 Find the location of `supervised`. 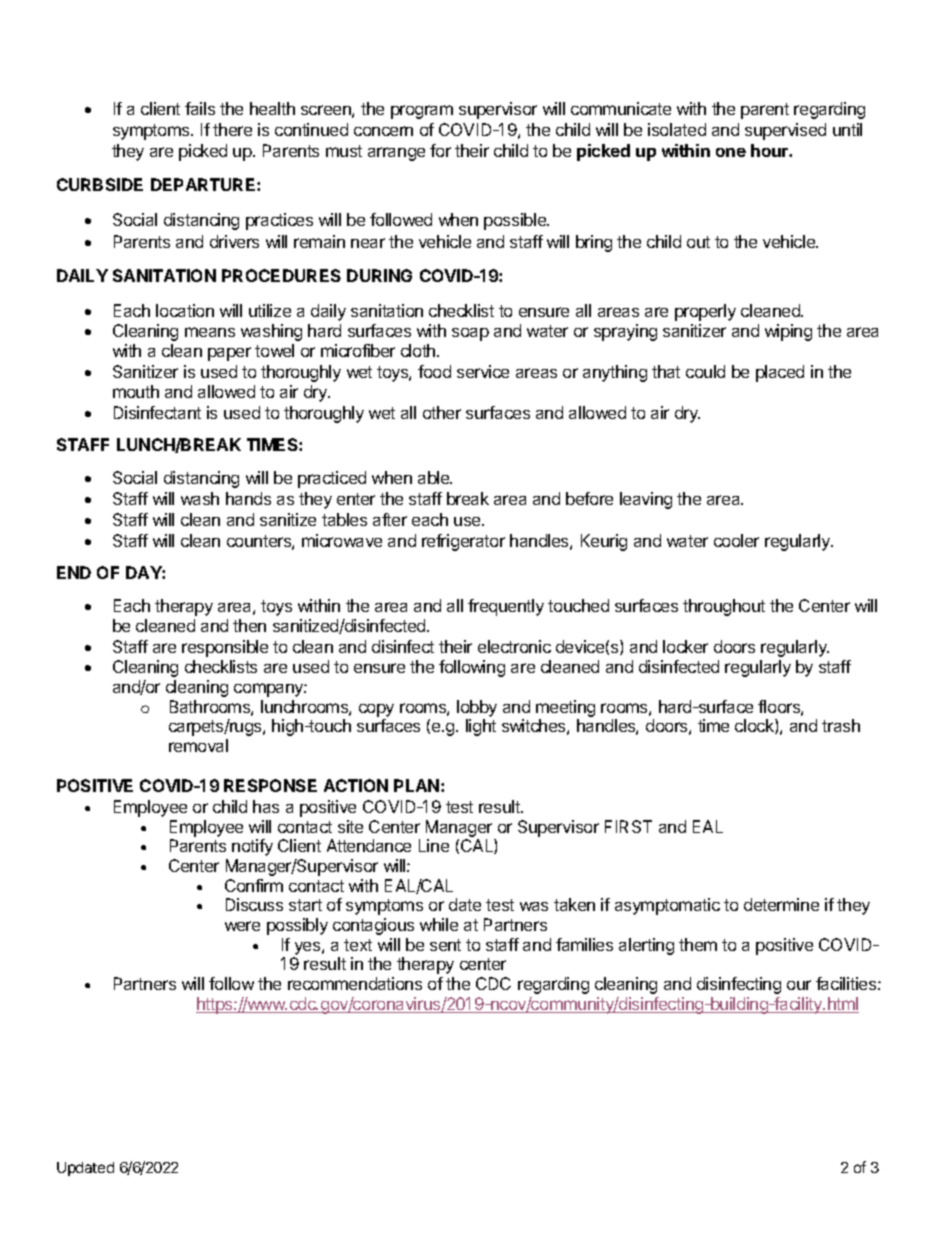

supervised is located at coordinates (785, 131).
